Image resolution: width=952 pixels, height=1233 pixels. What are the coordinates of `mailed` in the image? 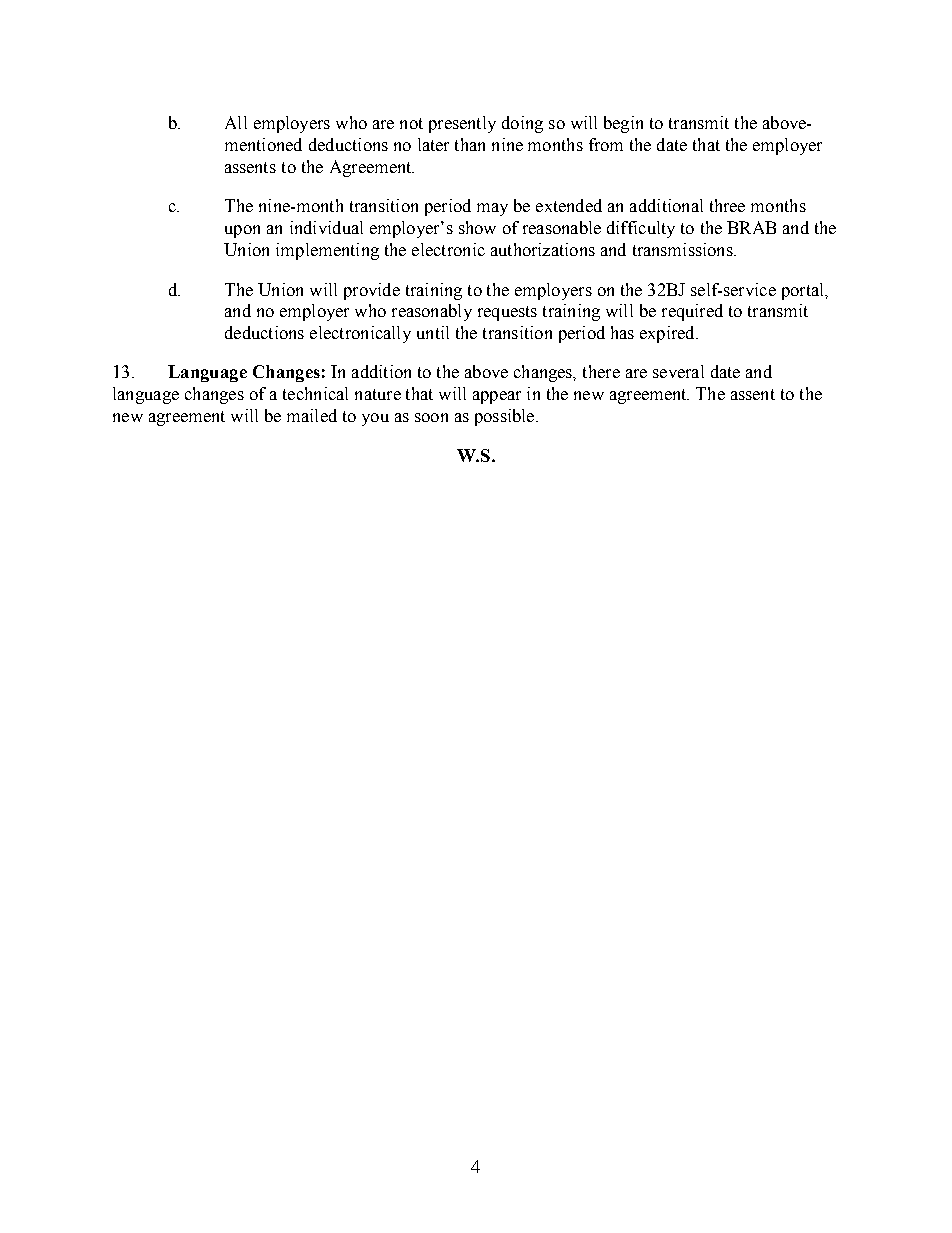 It's located at (312, 415).
